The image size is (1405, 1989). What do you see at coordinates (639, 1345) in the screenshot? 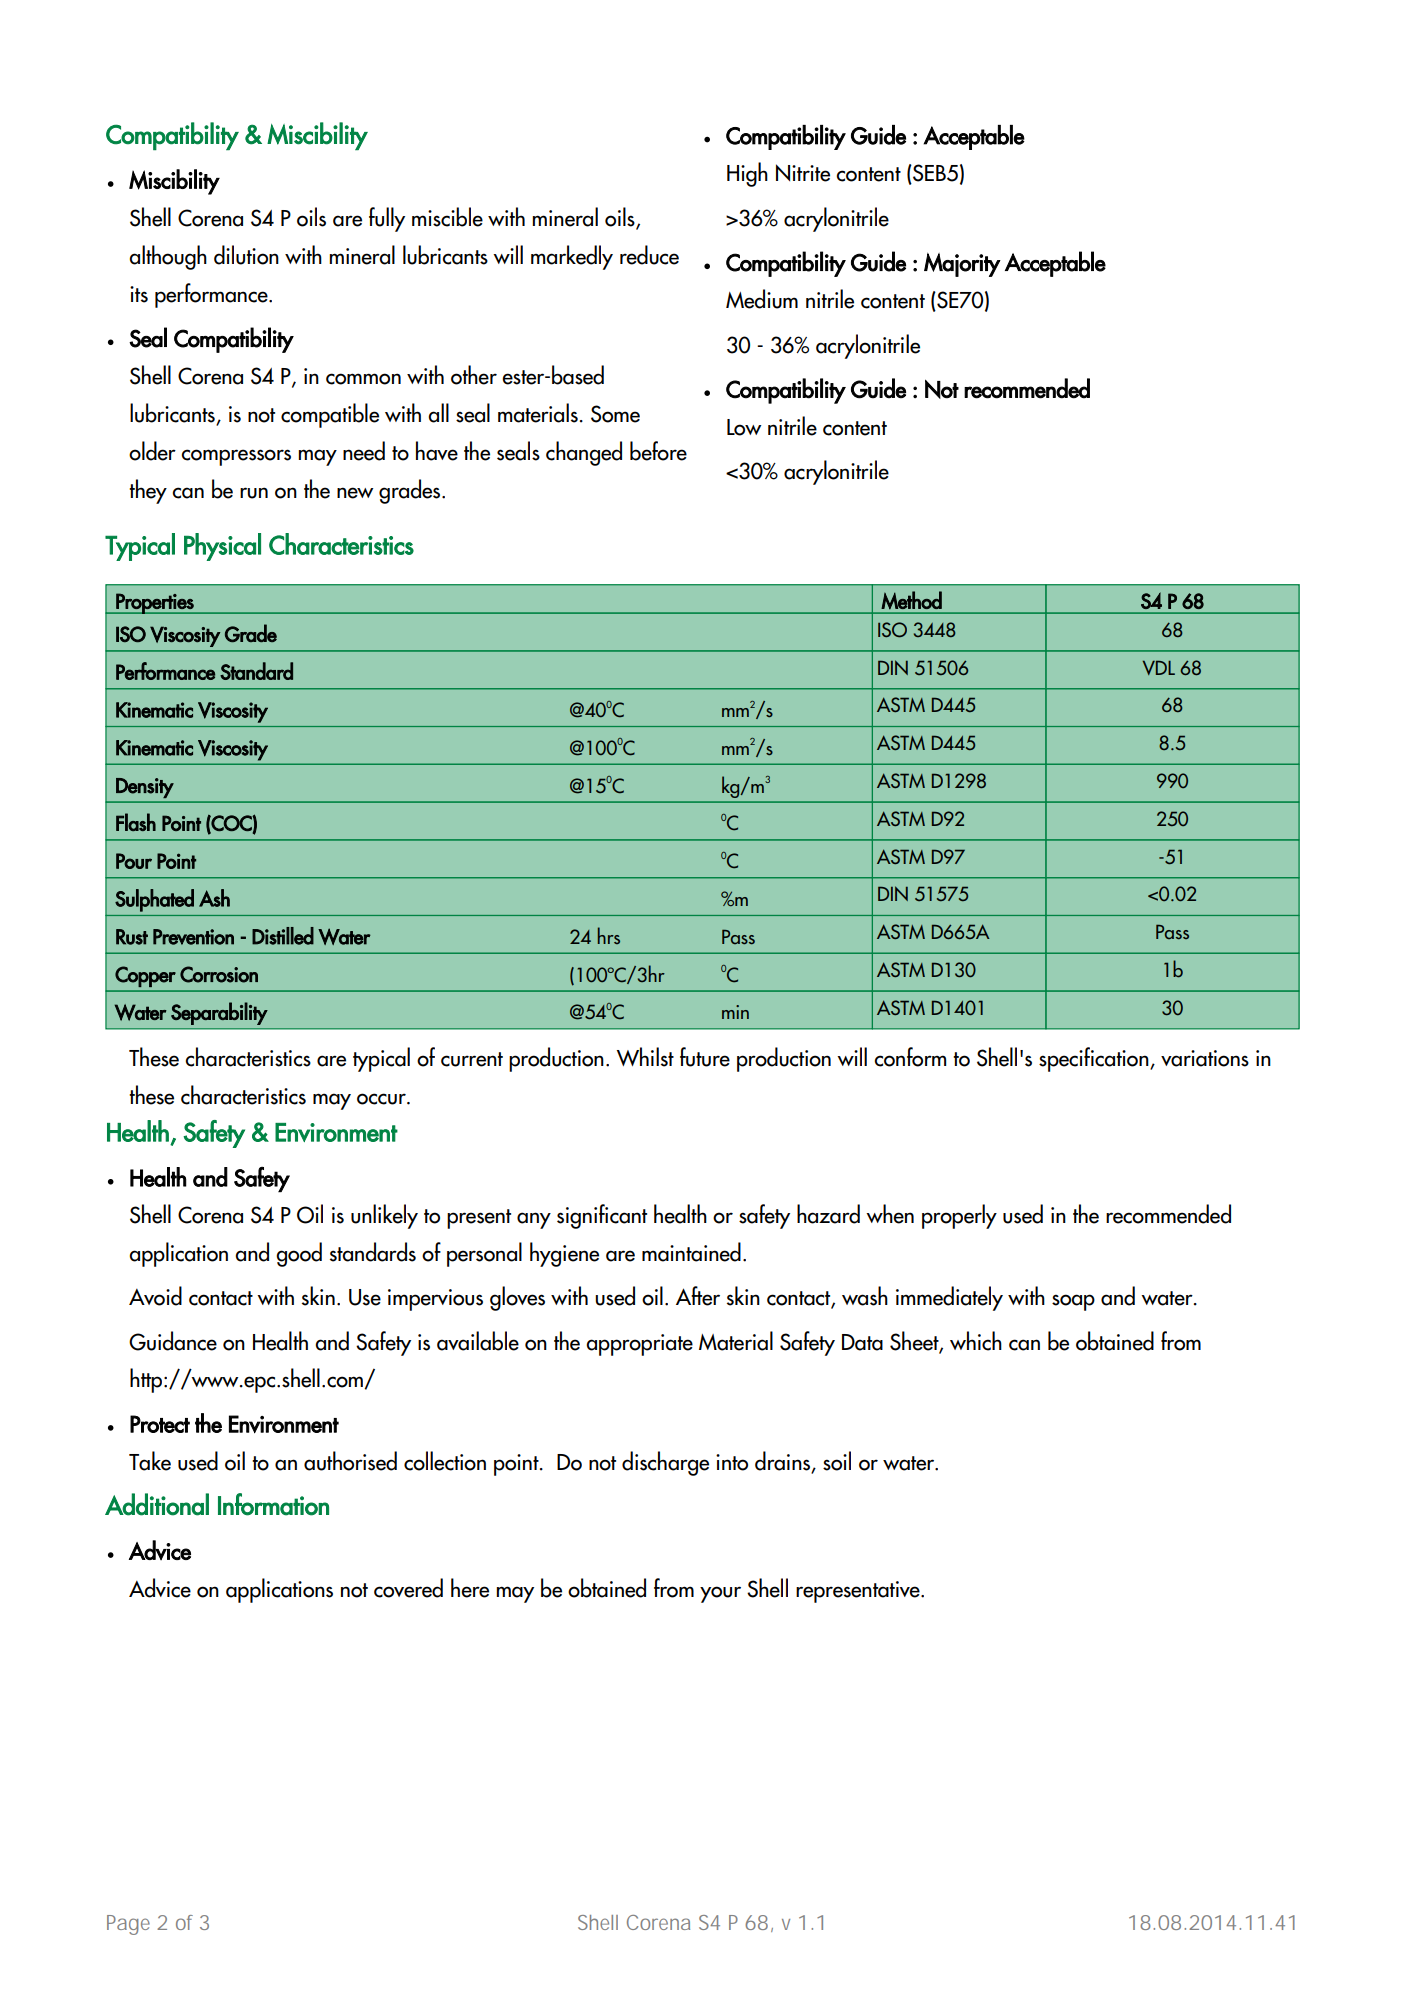
I see `appropriate` at bounding box center [639, 1345].
